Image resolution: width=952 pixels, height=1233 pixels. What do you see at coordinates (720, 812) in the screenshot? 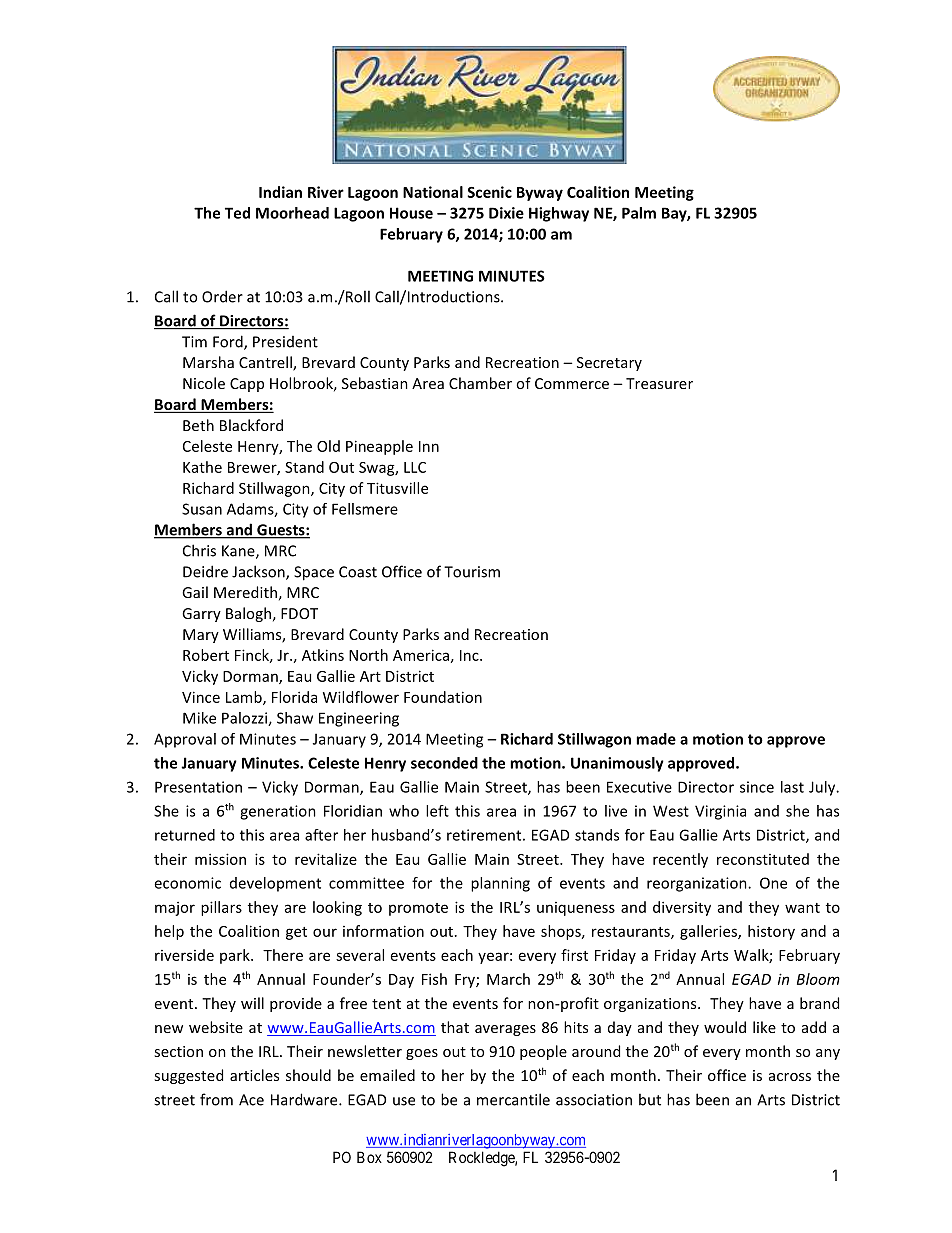
I see `Virginia` at bounding box center [720, 812].
